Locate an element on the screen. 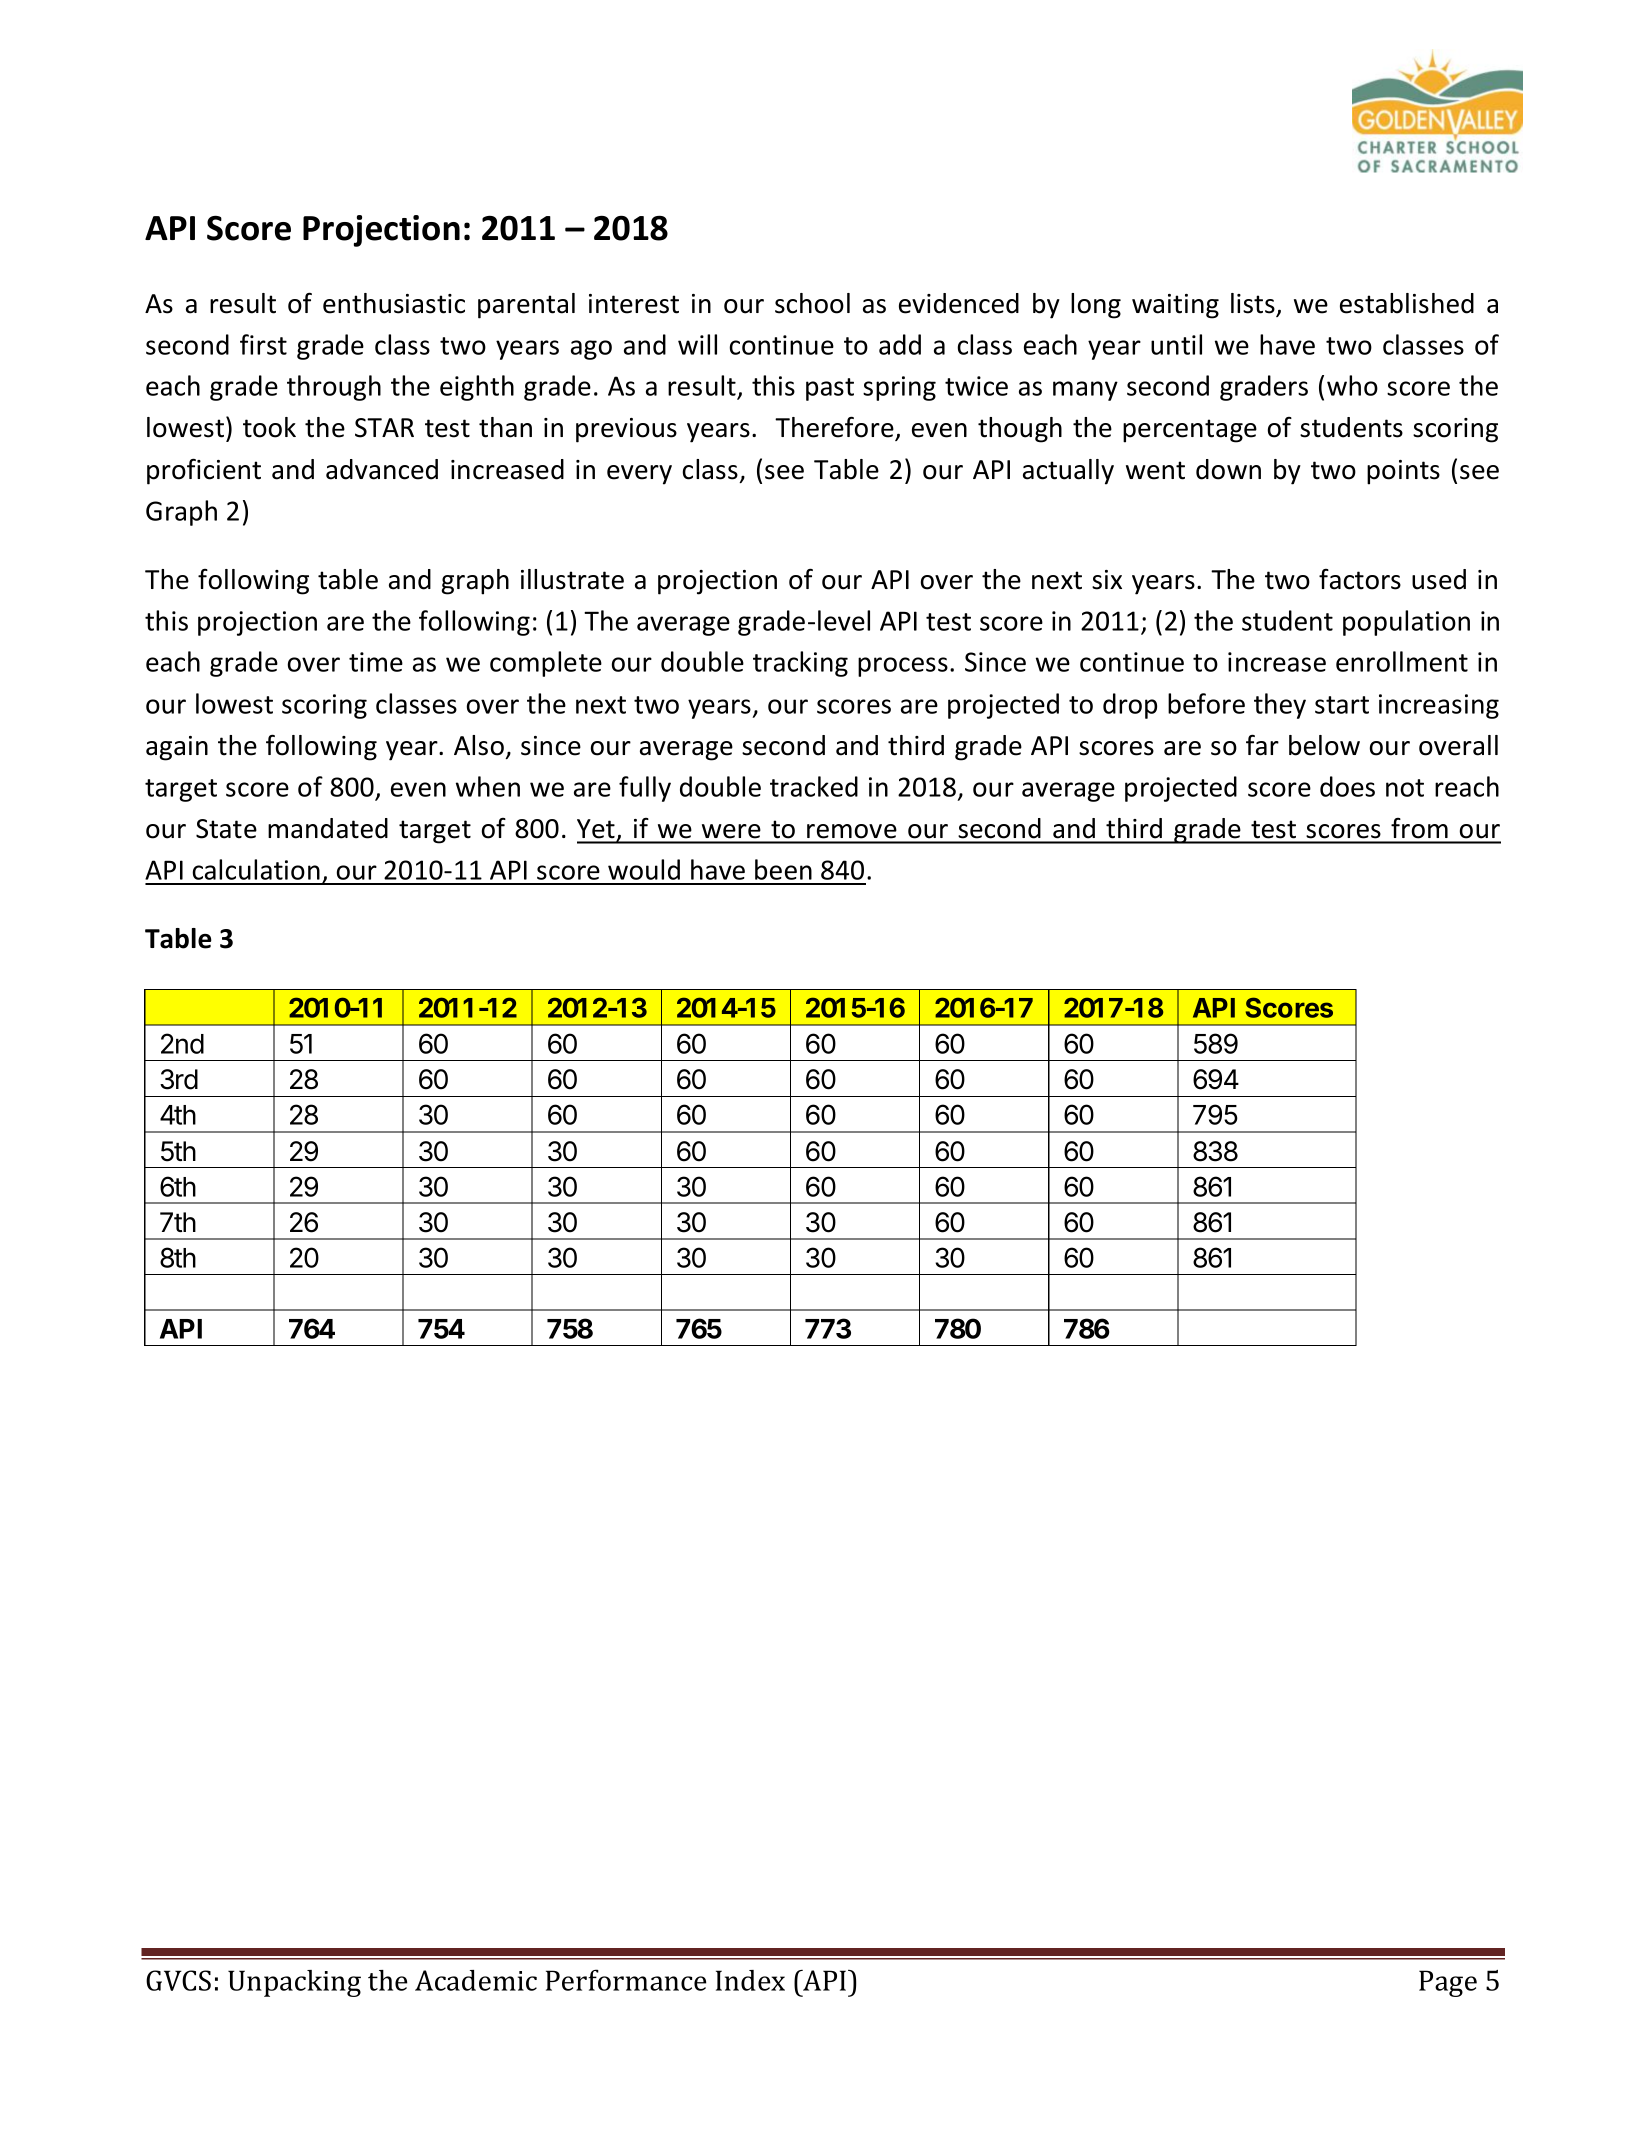 This screenshot has height=2130, width=1646. Unpacking is located at coordinates (294, 1983).
